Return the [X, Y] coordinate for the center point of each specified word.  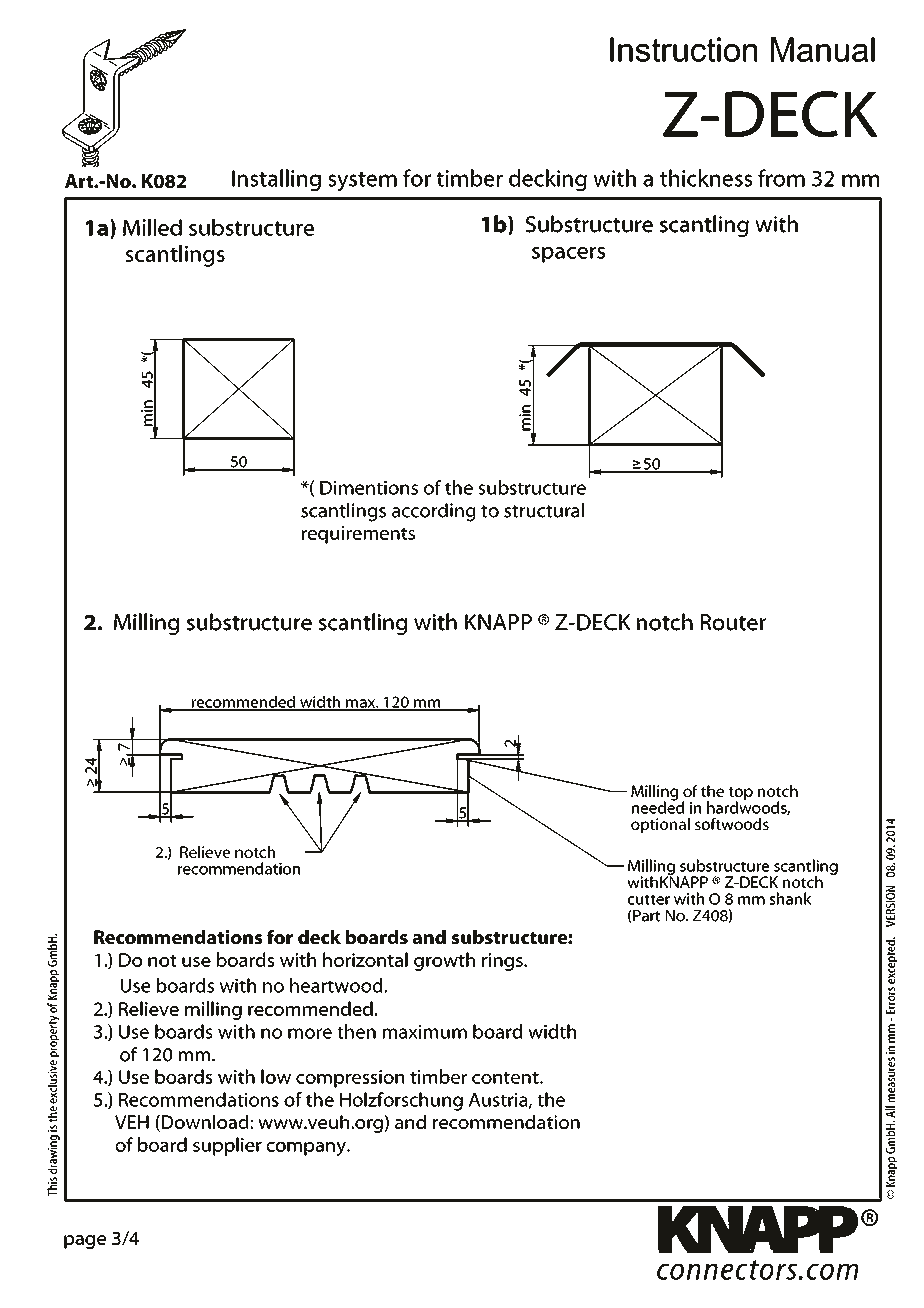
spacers [568, 255]
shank [791, 898]
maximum [425, 1032]
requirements [358, 535]
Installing [276, 180]
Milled [152, 227]
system [362, 182]
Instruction [683, 49]
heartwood [337, 985]
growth [444, 961]
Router [733, 622]
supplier [227, 1146]
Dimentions [369, 488]
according [434, 512]
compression [350, 1079]
